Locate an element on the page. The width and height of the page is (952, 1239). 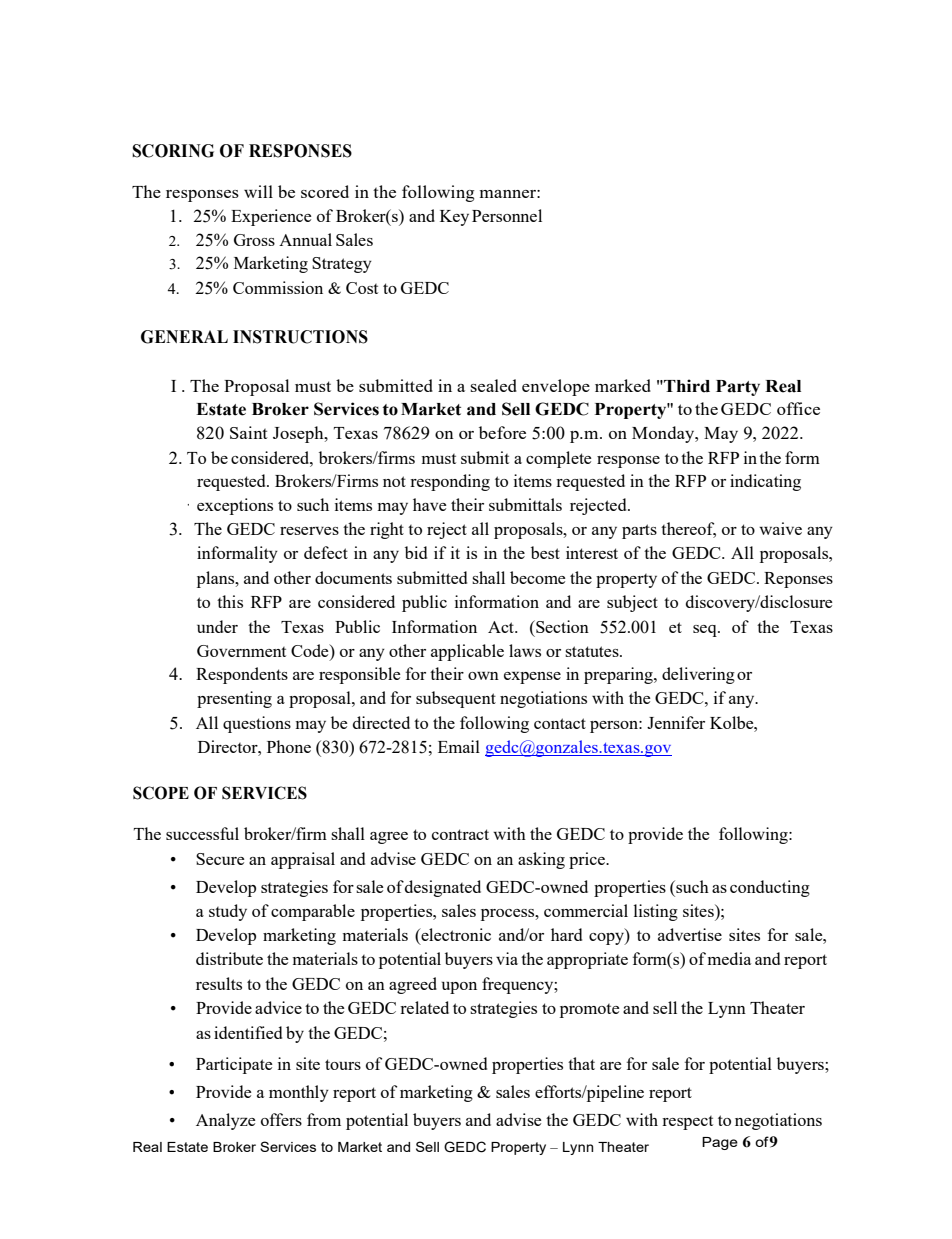
successful is located at coordinates (202, 833).
